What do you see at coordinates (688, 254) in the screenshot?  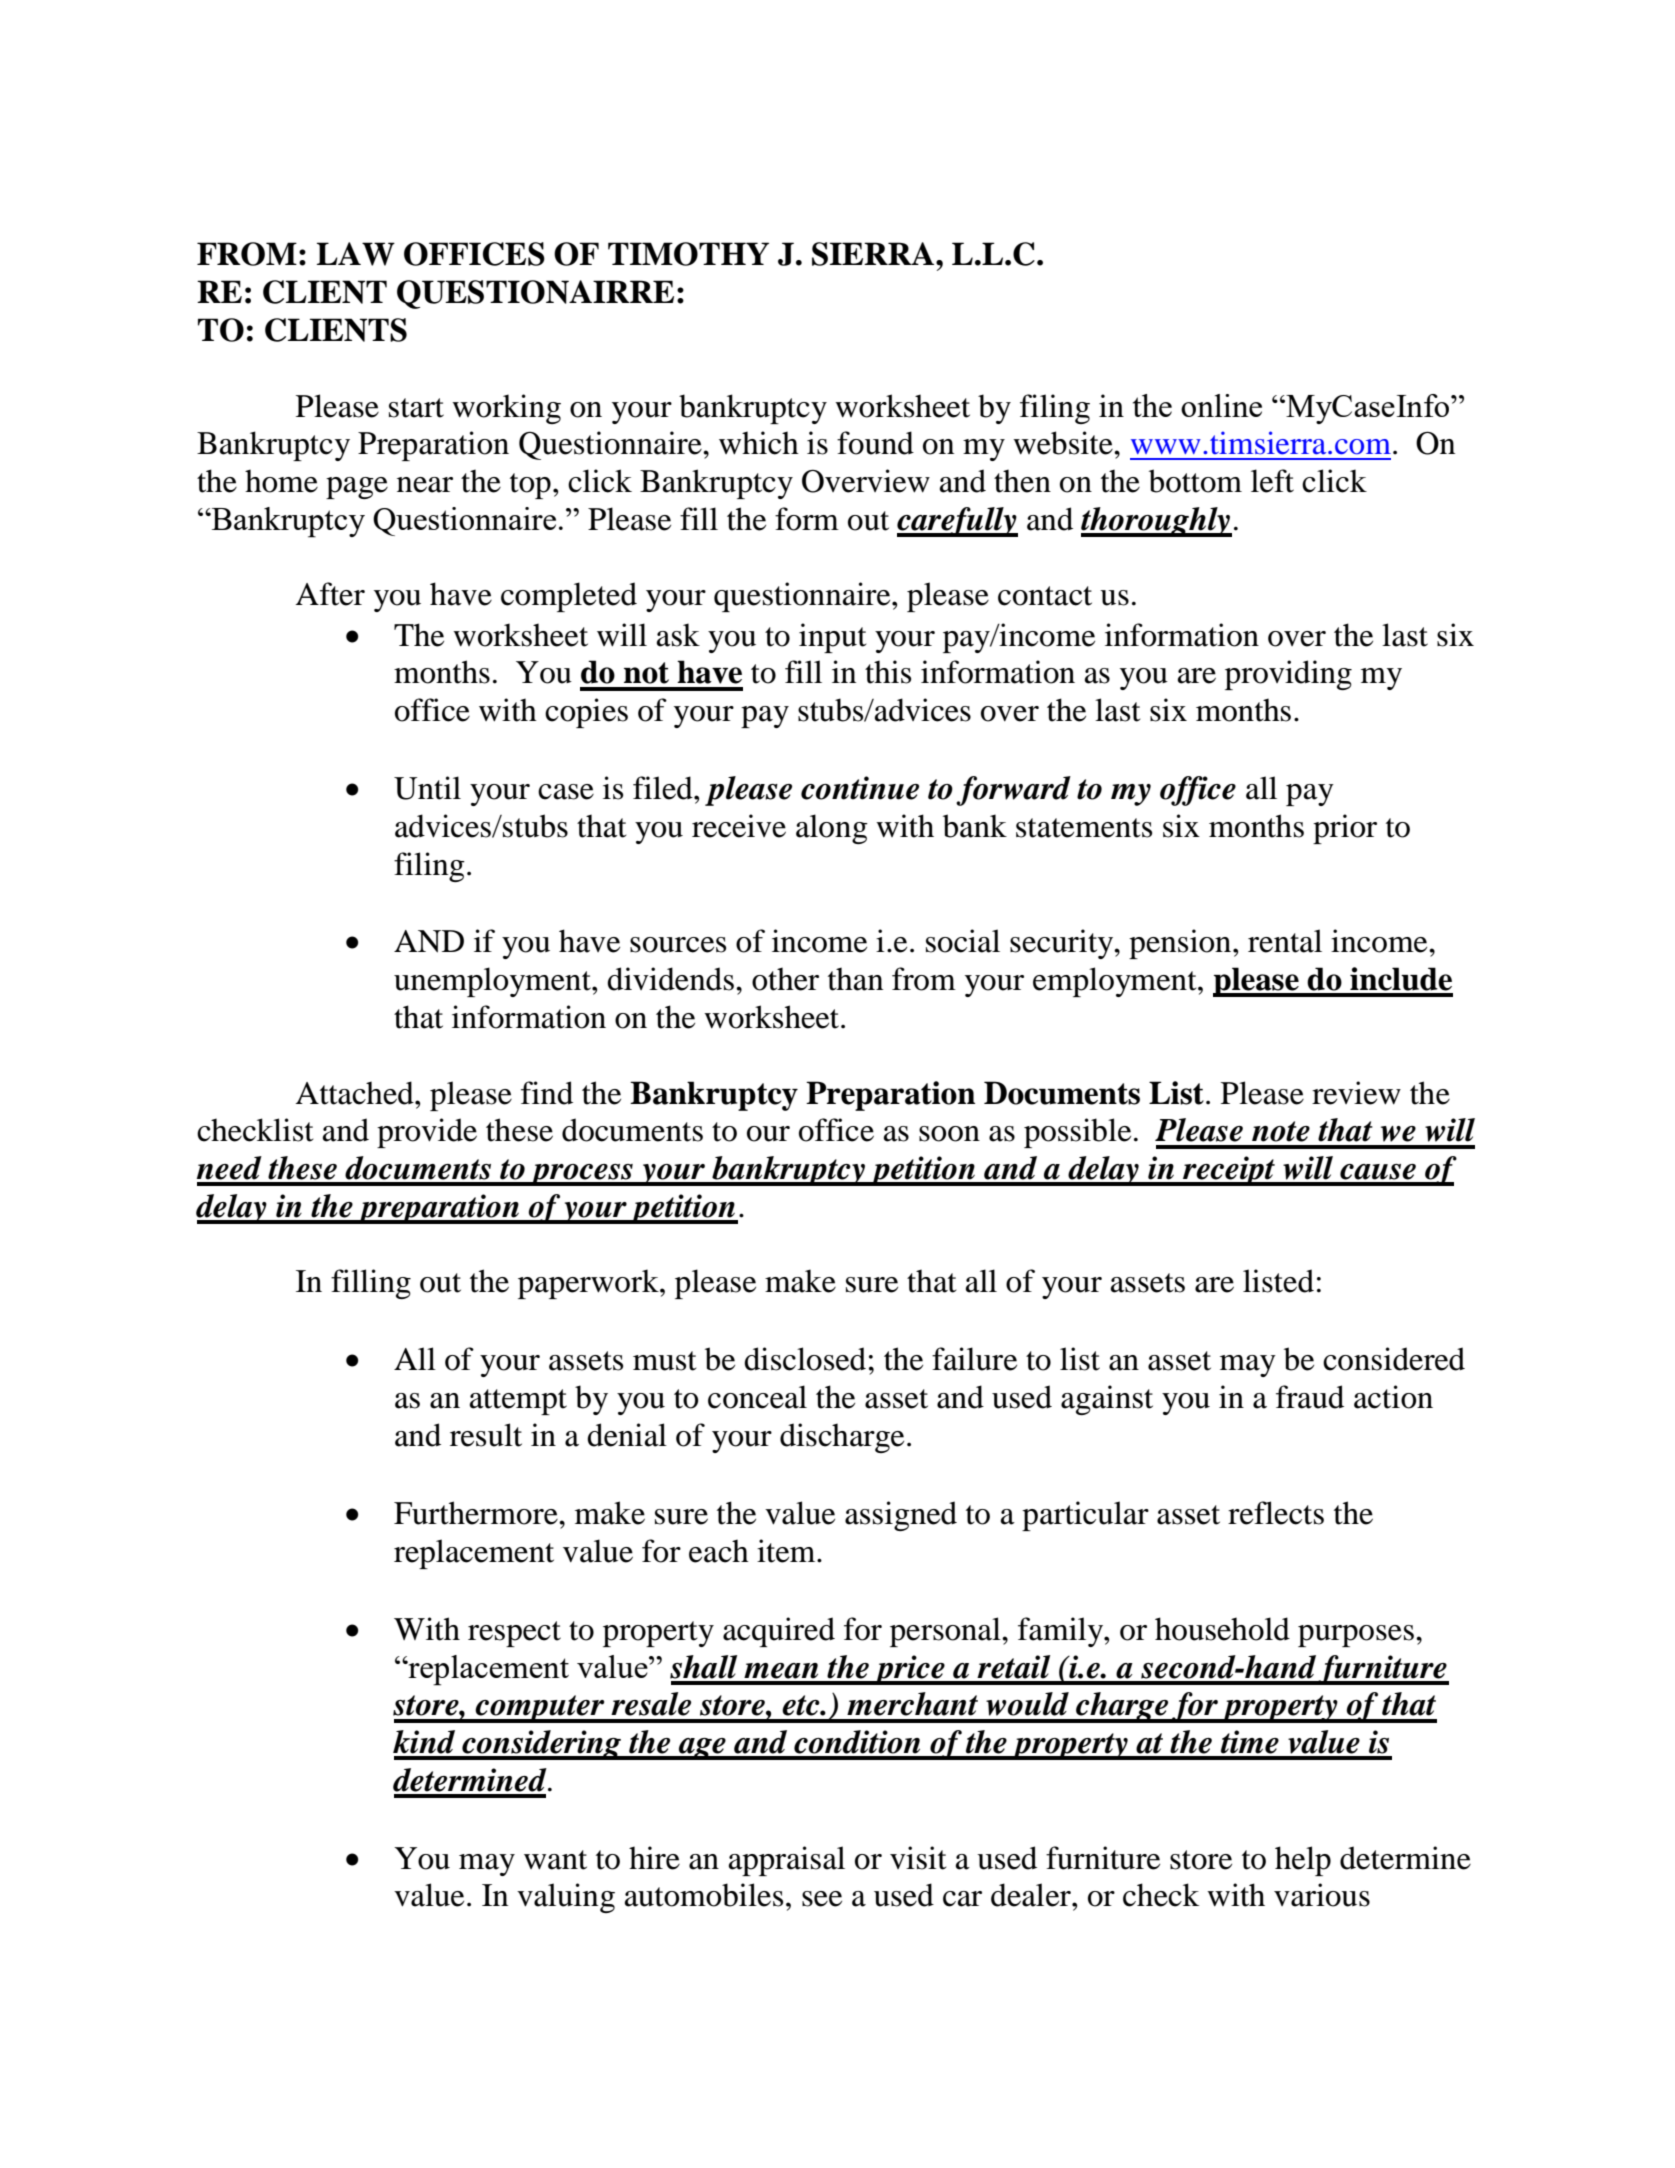 I see `TIMOTHY` at bounding box center [688, 254].
